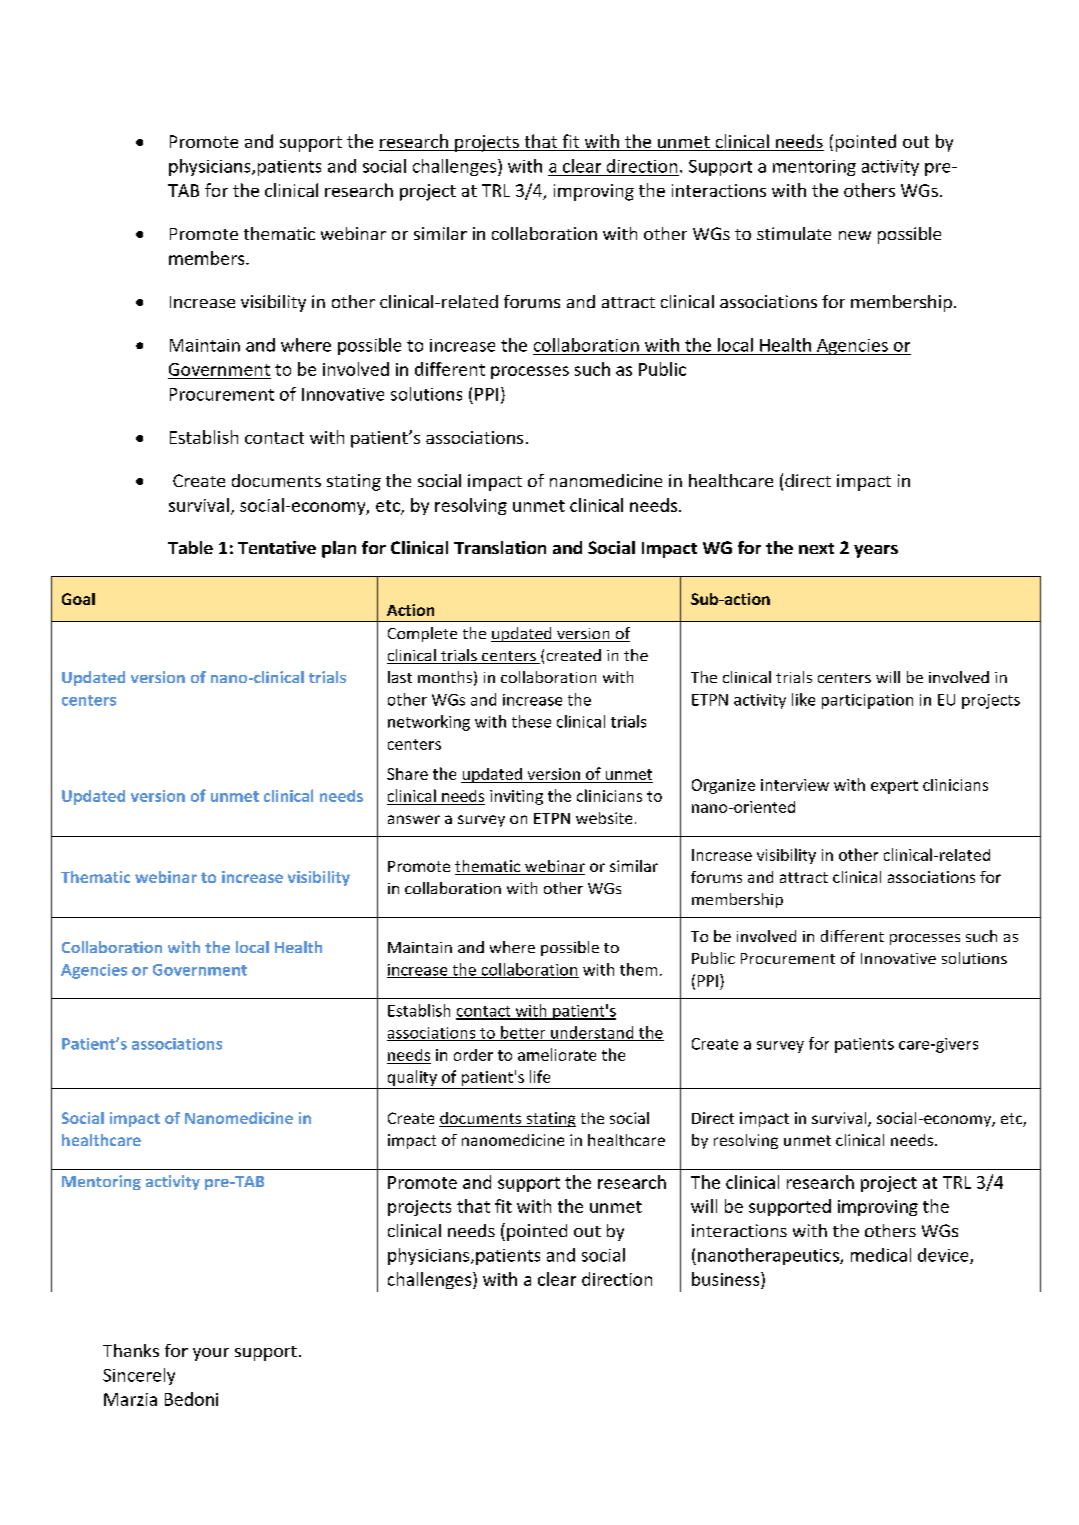 The width and height of the screenshot is (1079, 1525). I want to click on stimulate, so click(794, 233).
